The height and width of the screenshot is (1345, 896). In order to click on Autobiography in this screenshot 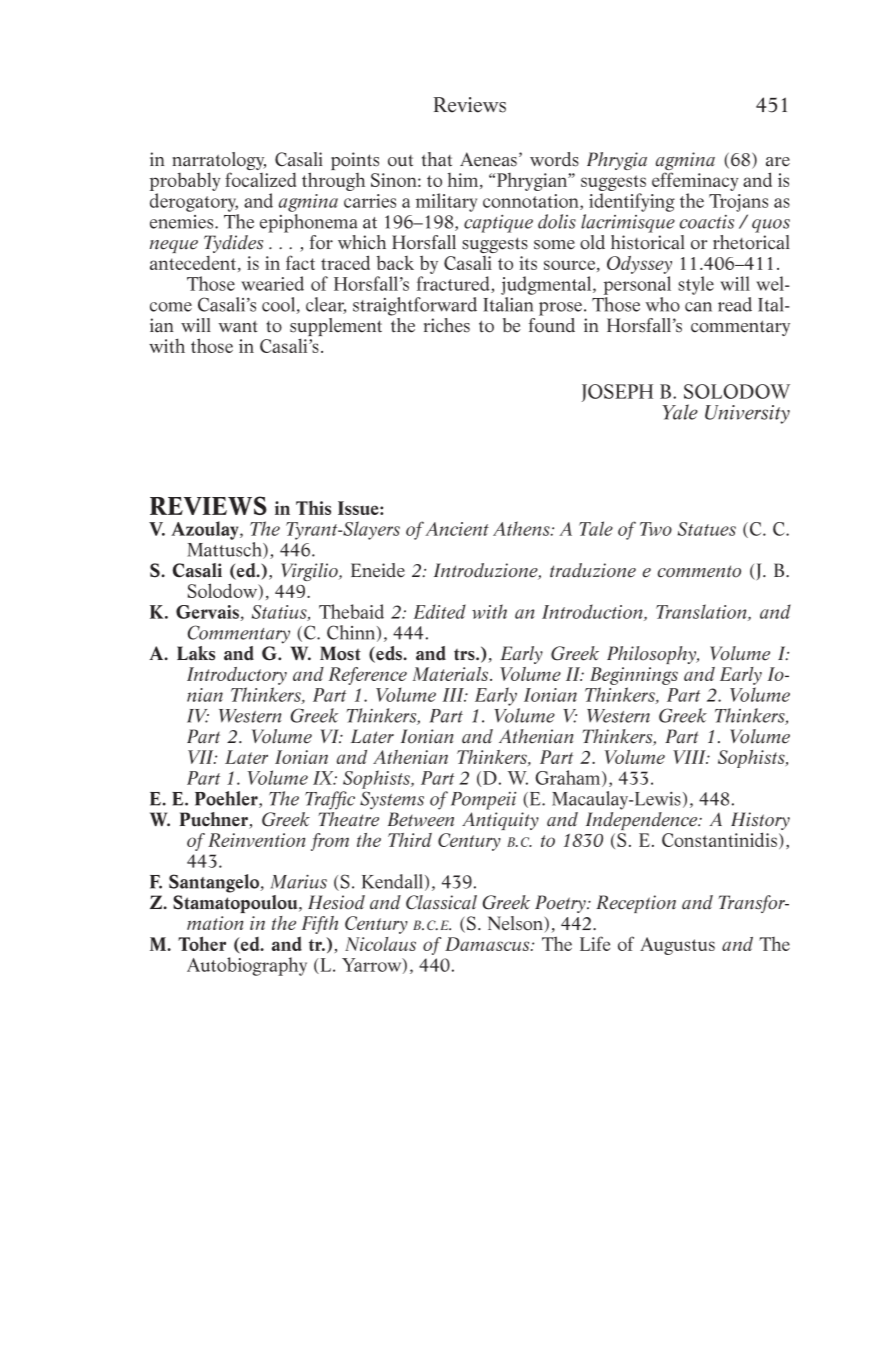, I will do `click(247, 966)`.
